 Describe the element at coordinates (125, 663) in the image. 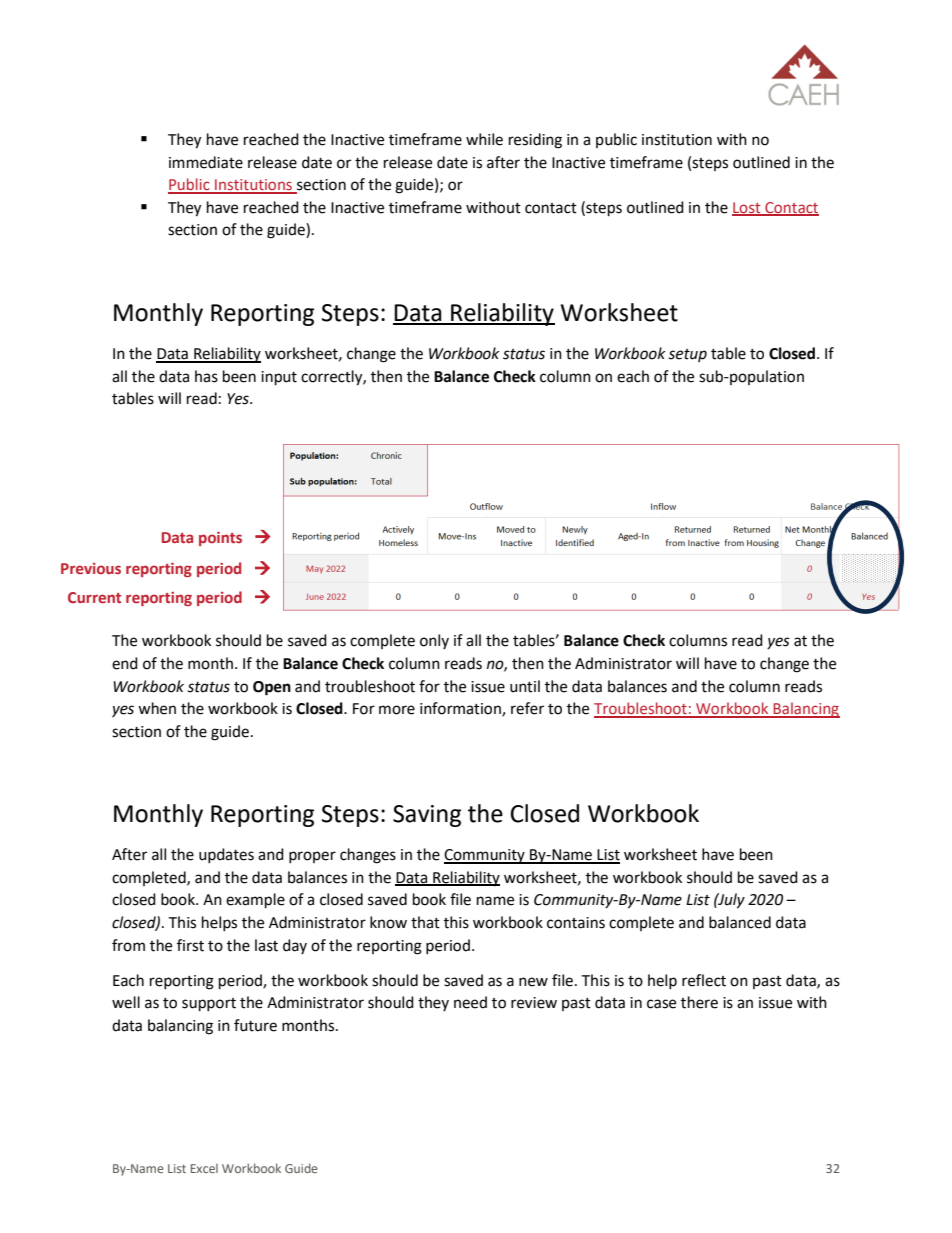

I see `end` at that location.
